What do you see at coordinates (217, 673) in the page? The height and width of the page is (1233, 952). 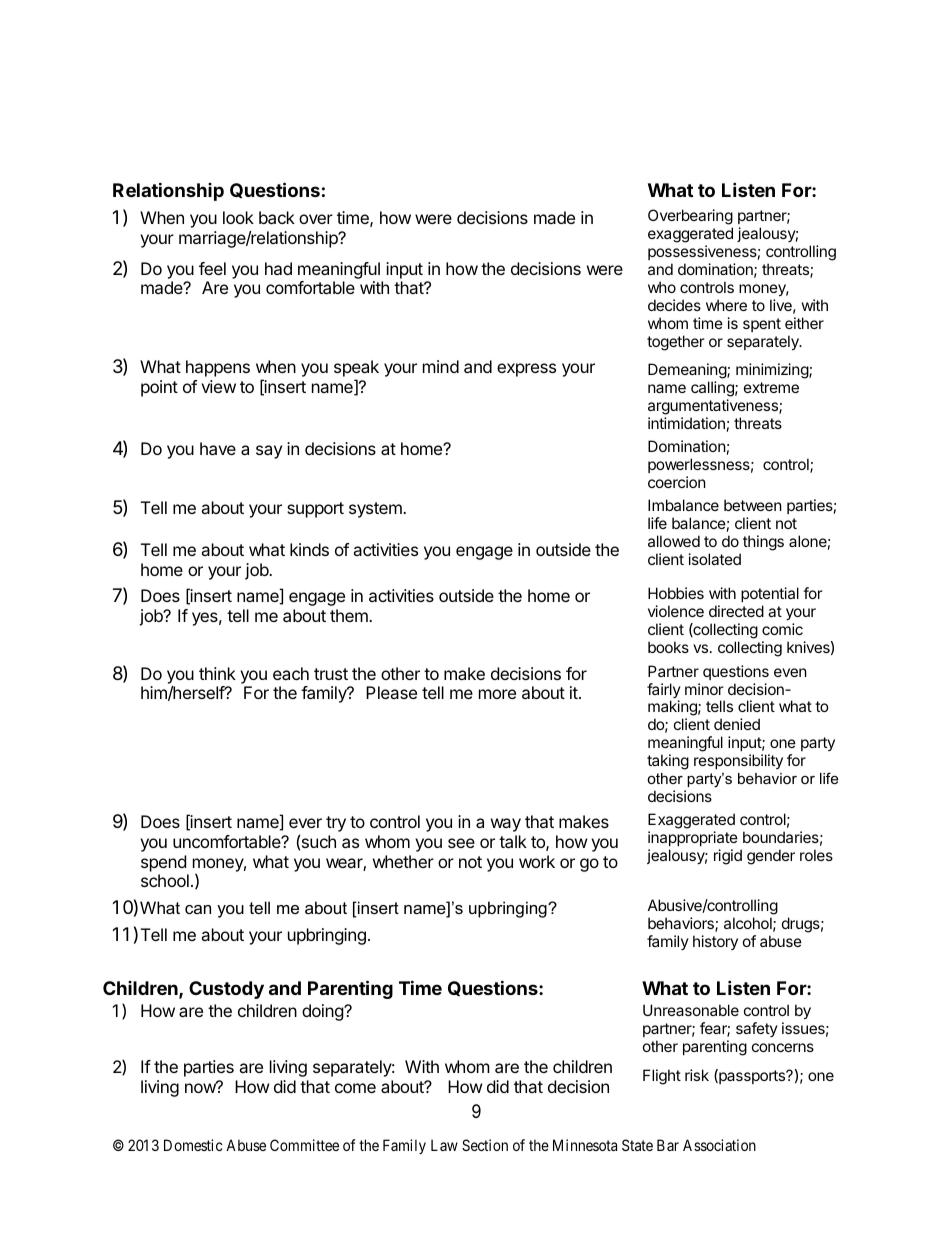 I see `think` at bounding box center [217, 673].
